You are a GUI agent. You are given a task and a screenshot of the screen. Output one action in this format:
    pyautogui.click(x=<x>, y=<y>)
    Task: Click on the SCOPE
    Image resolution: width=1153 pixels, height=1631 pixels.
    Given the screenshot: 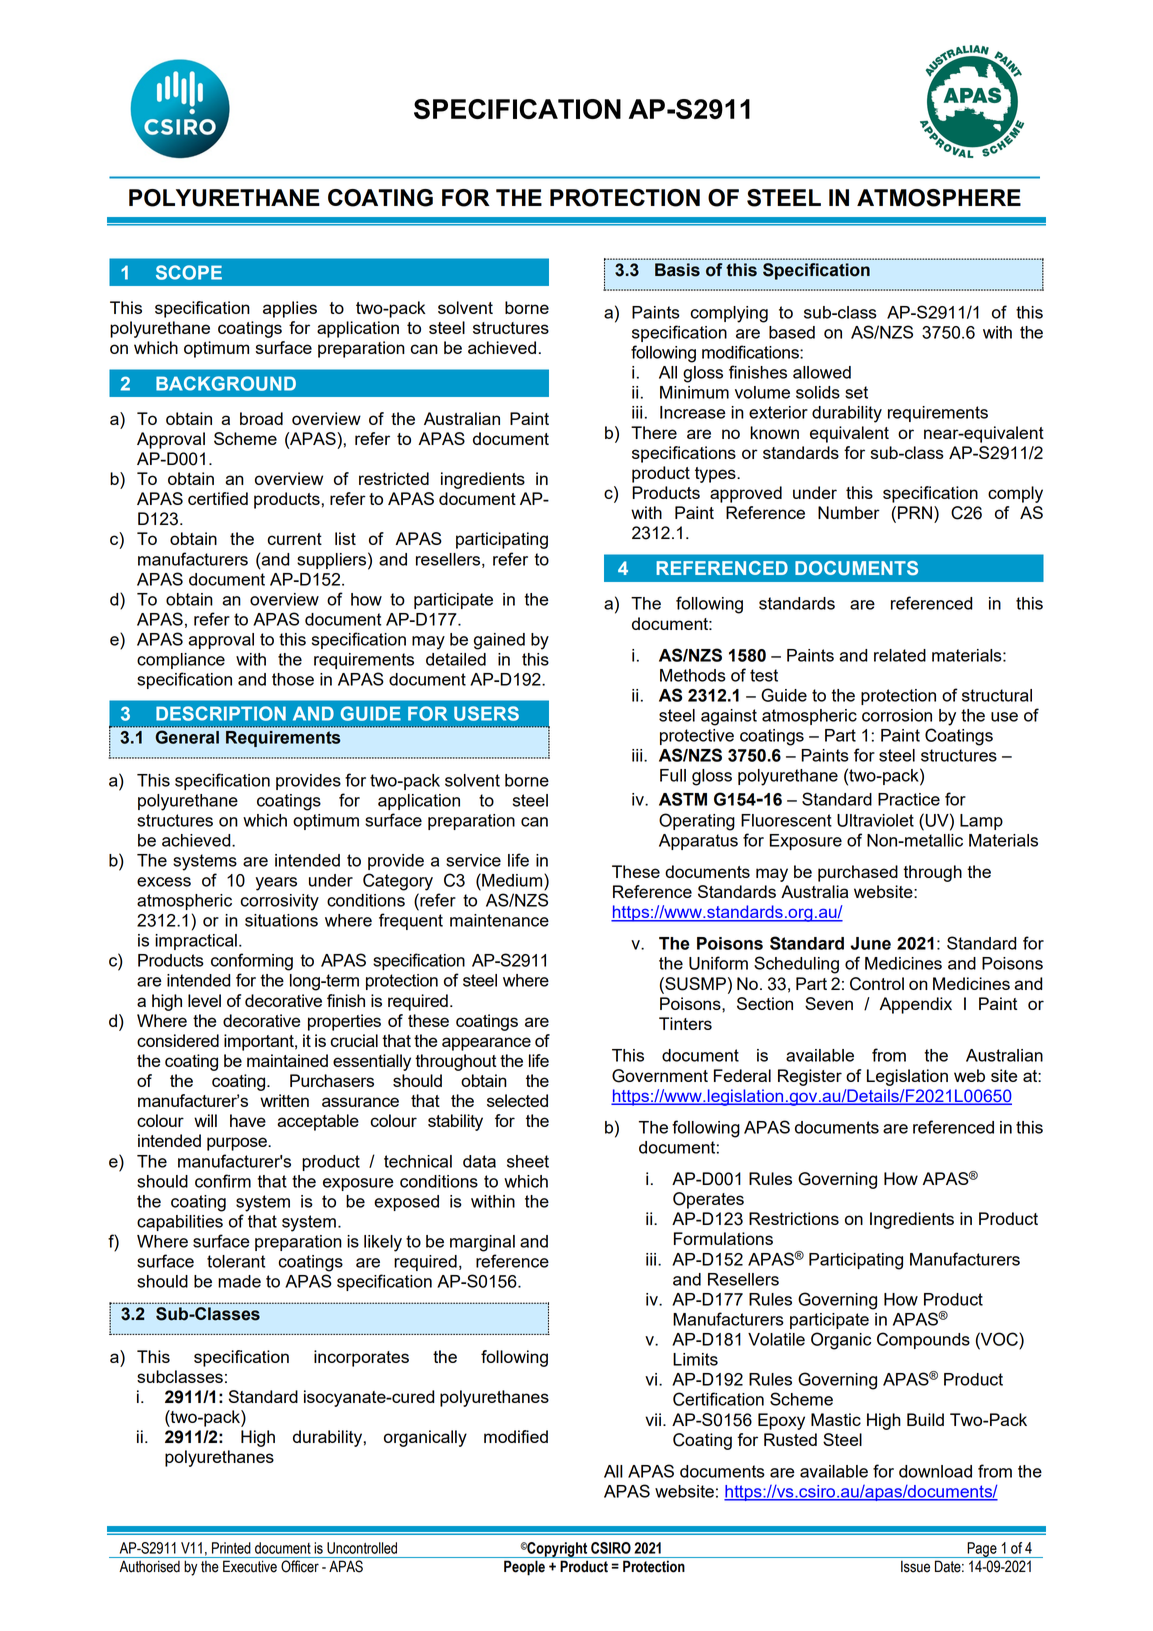 What is the action you would take?
    pyautogui.click(x=189, y=272)
